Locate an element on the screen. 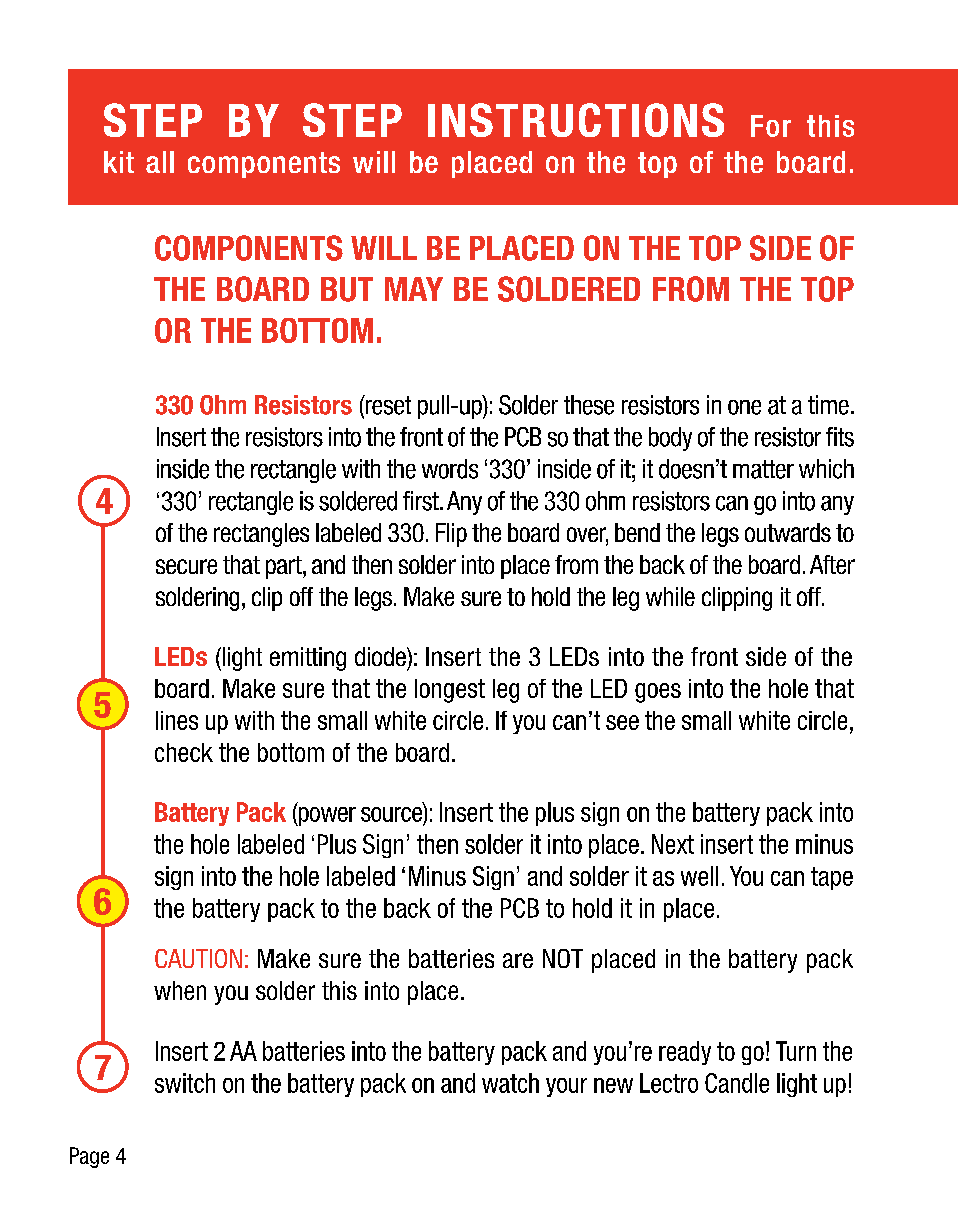 Image resolution: width=958 pixels, height=1232 pixels. Turn is located at coordinates (796, 1051).
